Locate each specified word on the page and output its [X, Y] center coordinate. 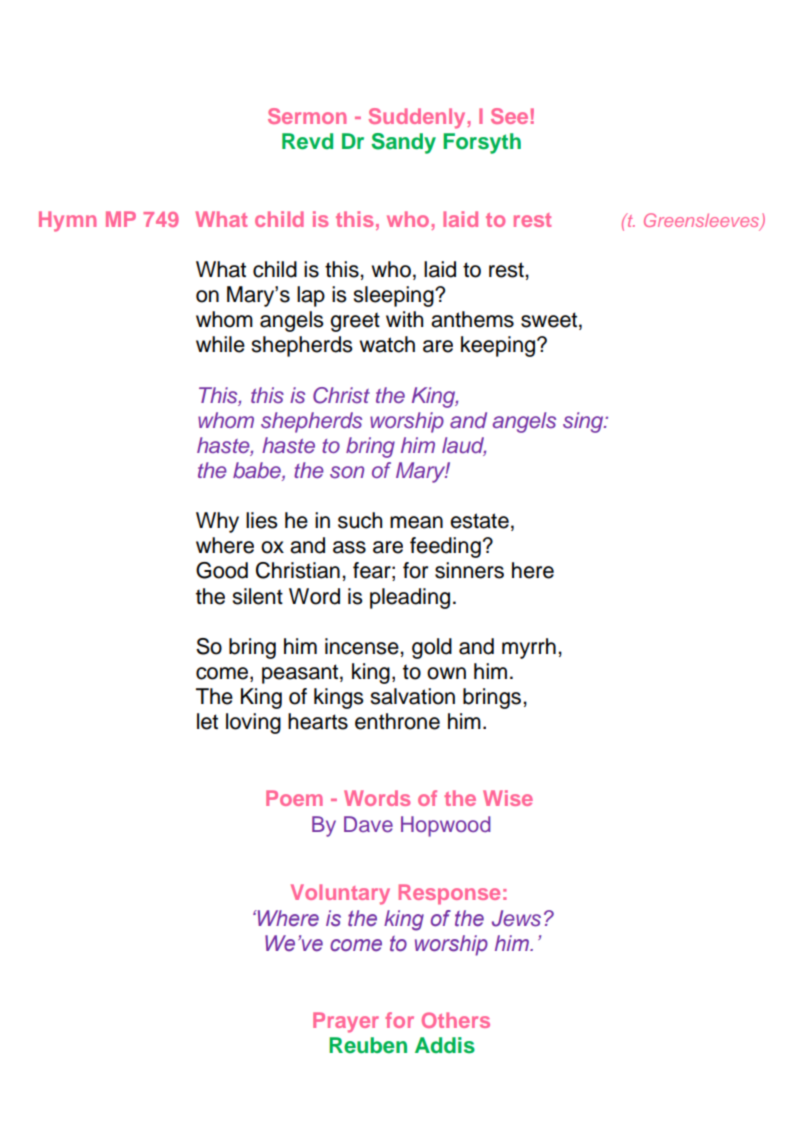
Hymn [67, 221]
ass [349, 547]
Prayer [346, 1022]
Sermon [307, 116]
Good [222, 570]
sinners [469, 570]
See [509, 116]
